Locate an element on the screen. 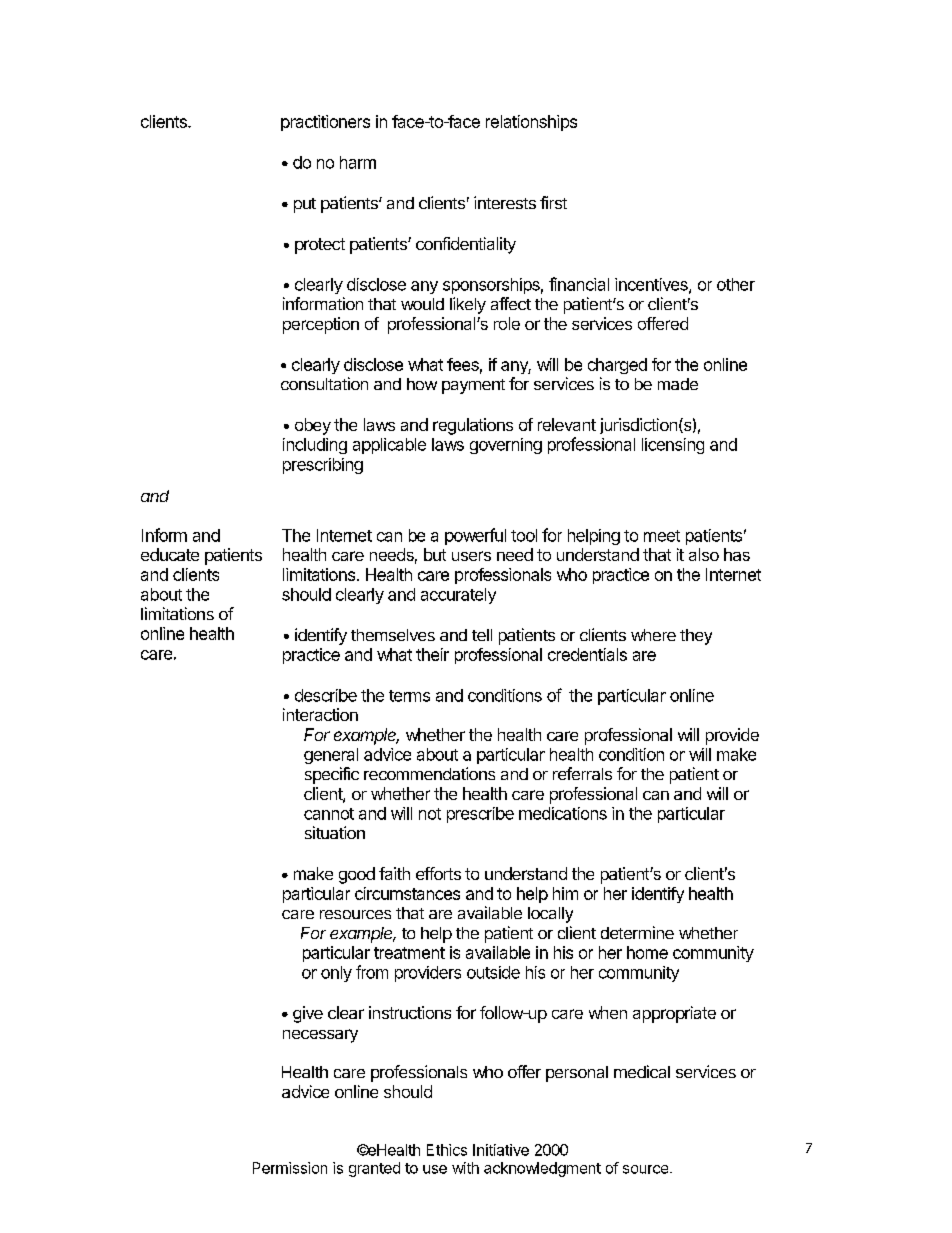  Permission is located at coordinates (290, 1168).
